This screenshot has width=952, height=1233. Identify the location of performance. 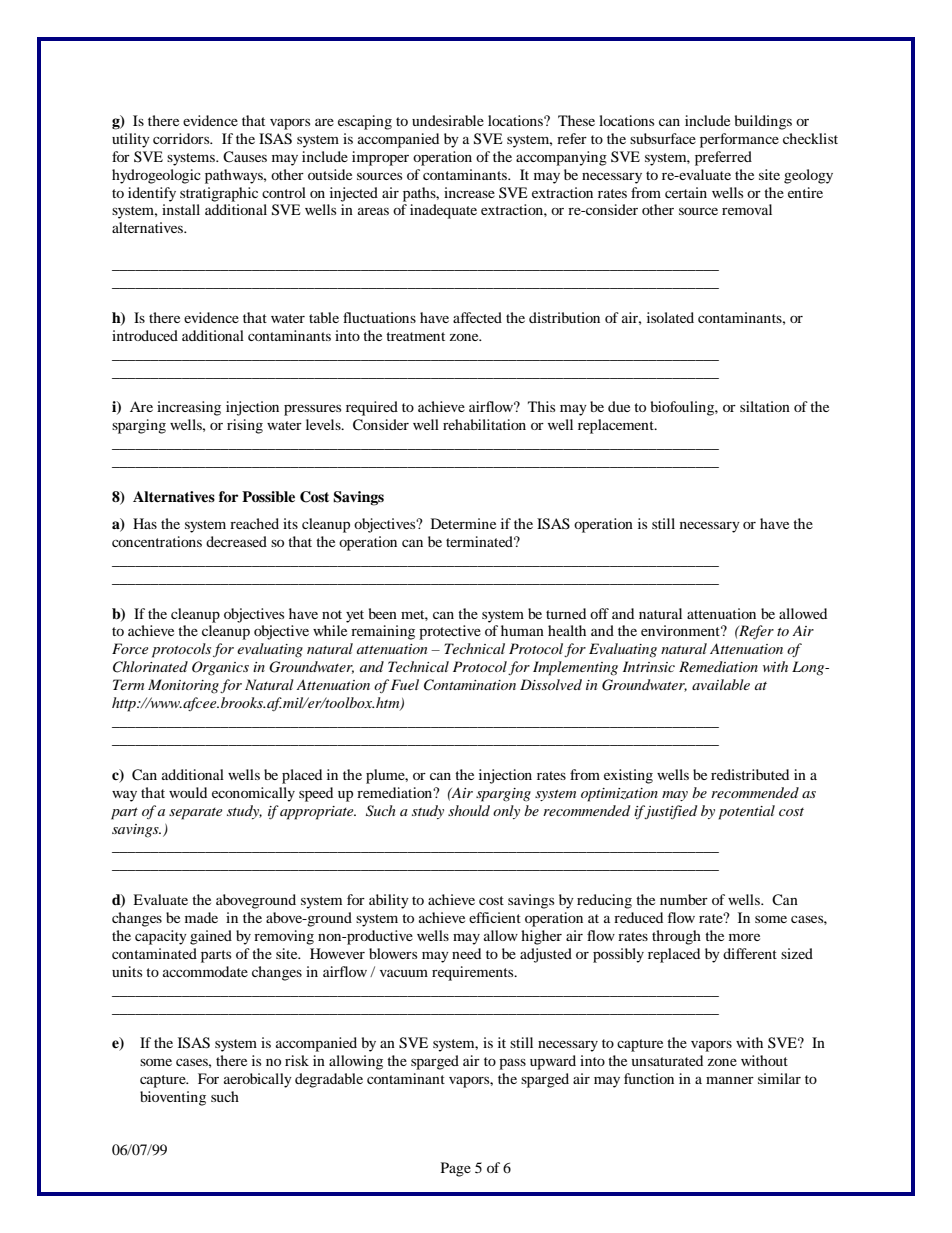
(739, 140).
